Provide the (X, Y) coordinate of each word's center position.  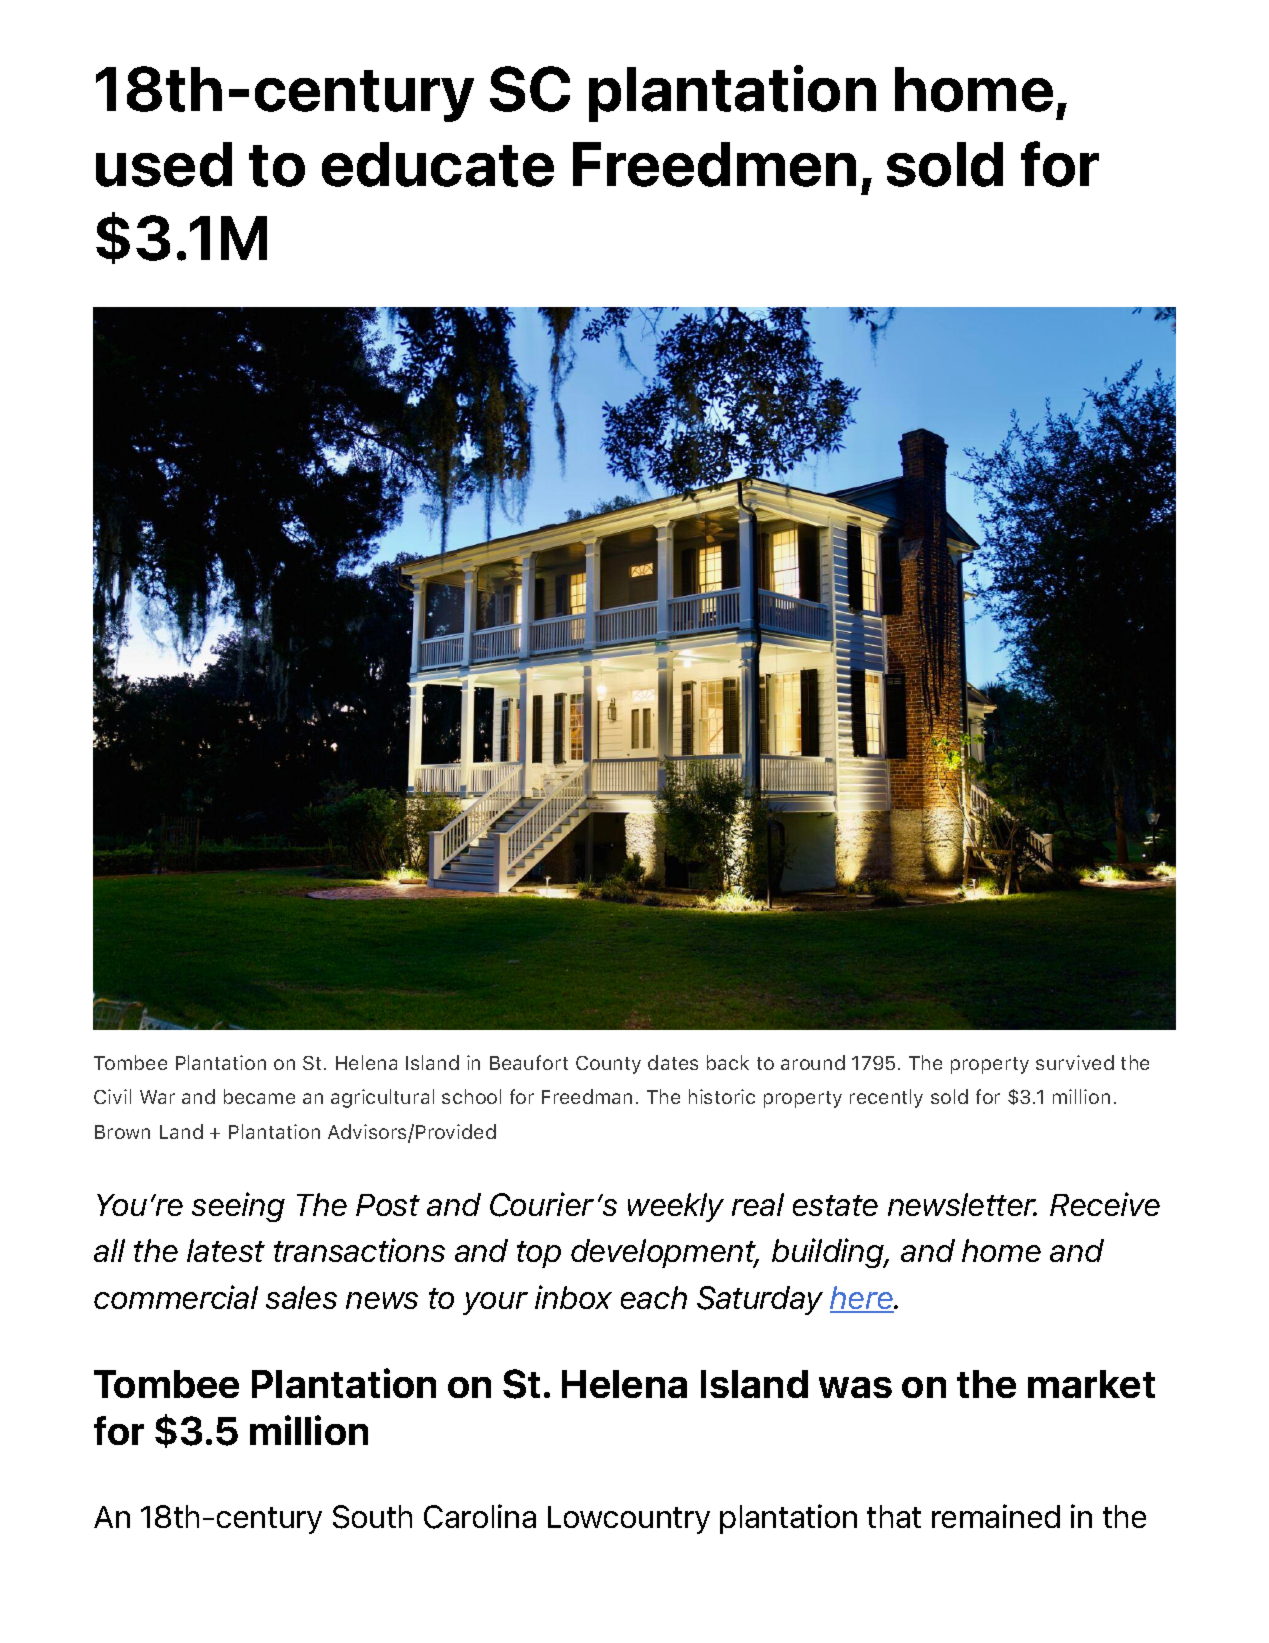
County (608, 1065)
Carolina (480, 1516)
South (372, 1517)
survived (1075, 1062)
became (259, 1096)
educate (438, 164)
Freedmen (714, 164)
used (164, 164)
